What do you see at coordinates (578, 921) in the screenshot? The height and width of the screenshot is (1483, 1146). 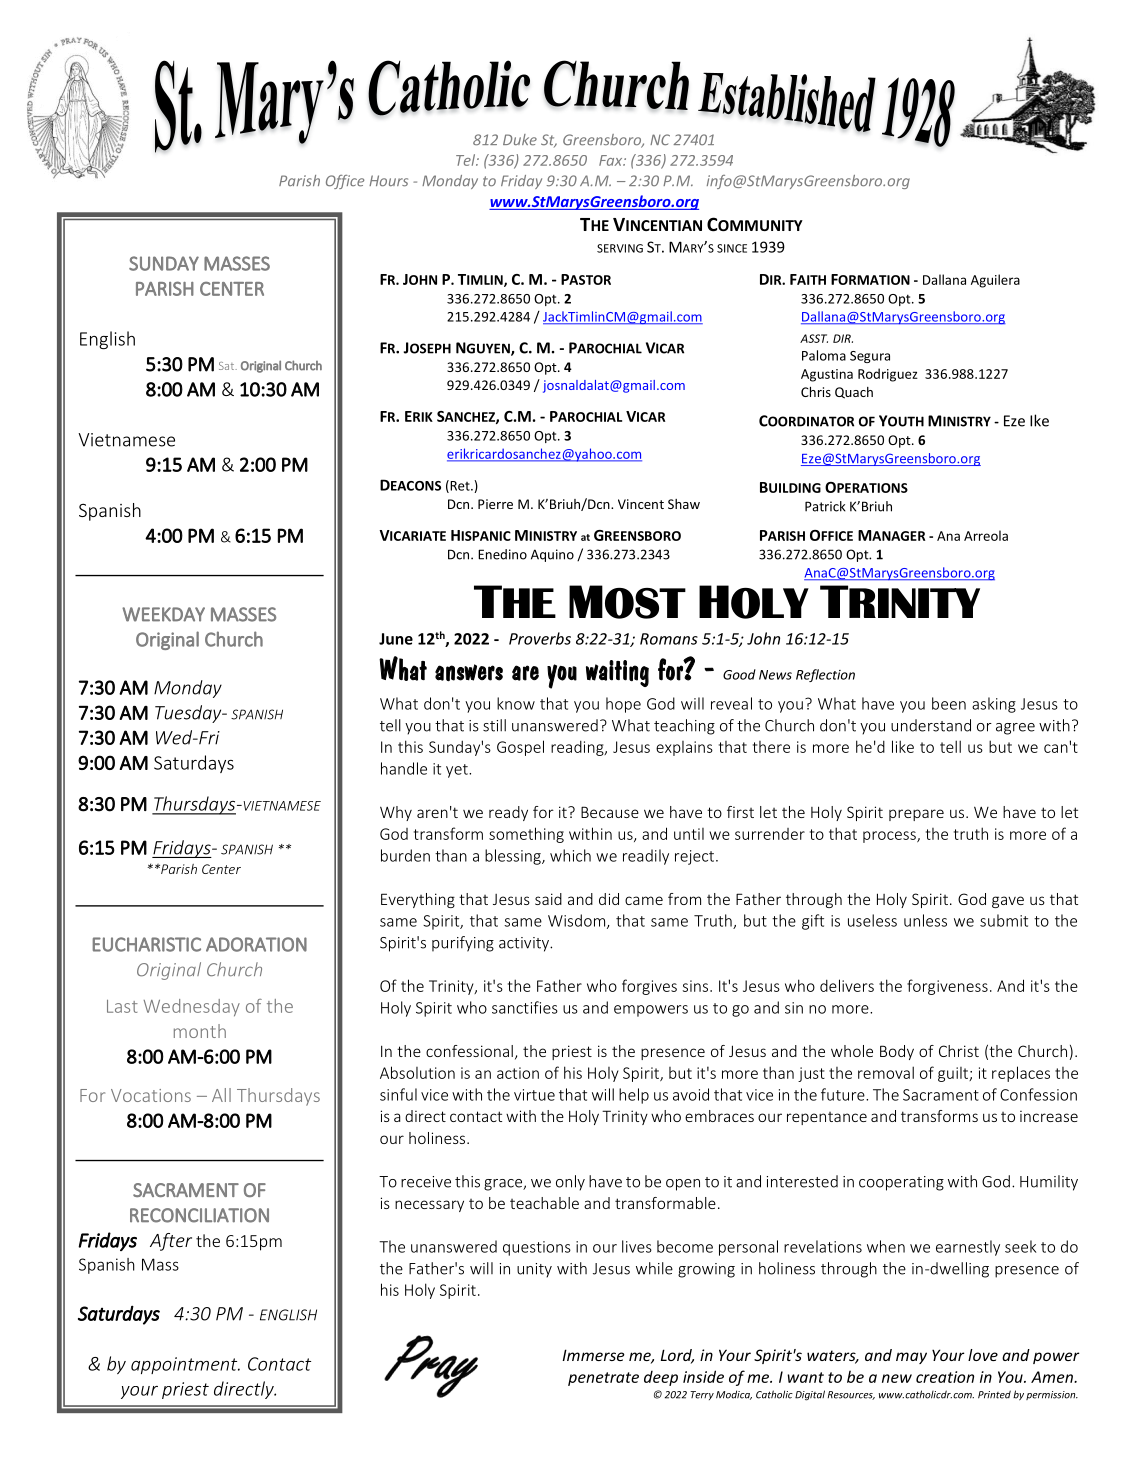 I see `Wisdom` at bounding box center [578, 921].
